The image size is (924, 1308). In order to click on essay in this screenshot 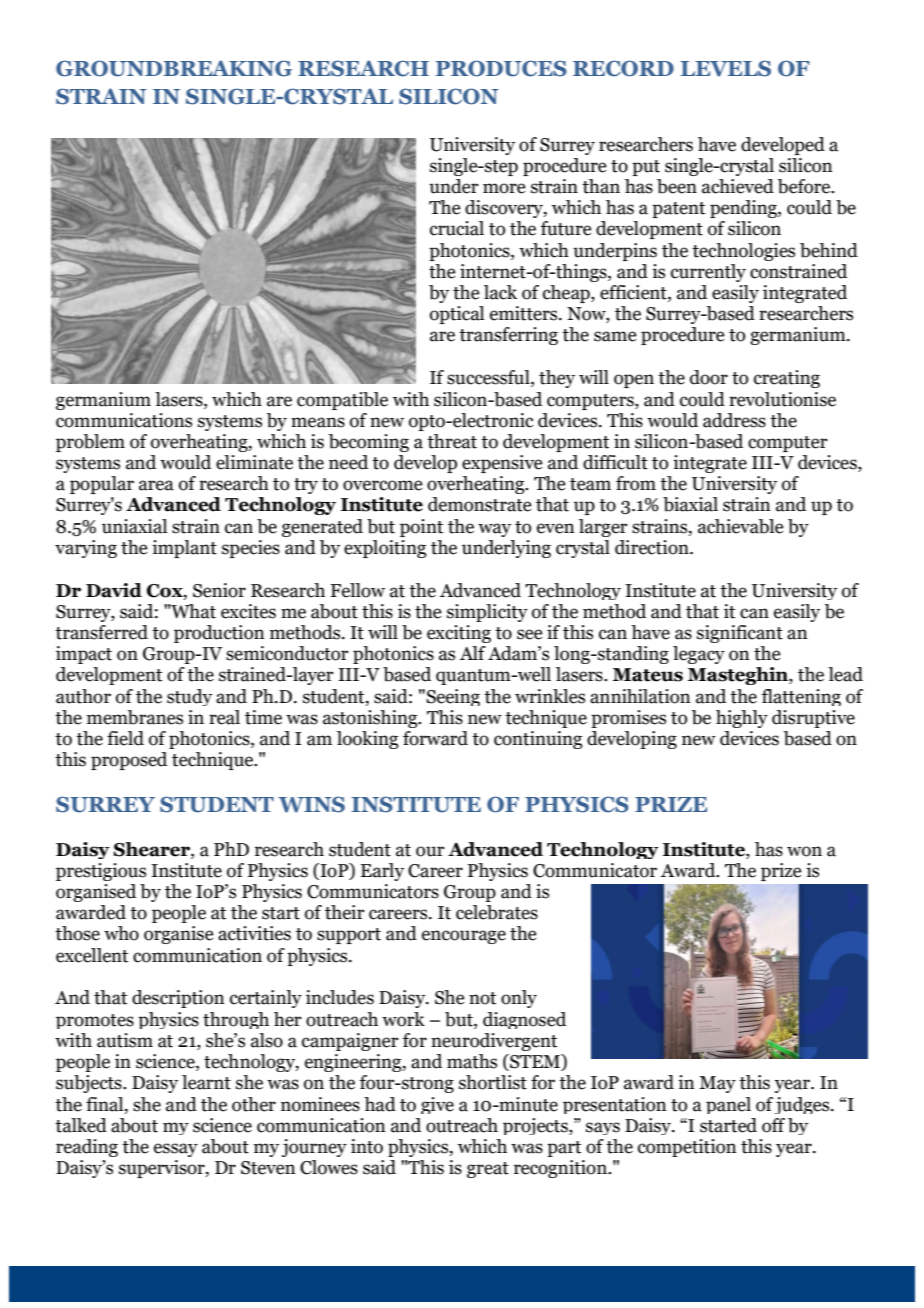, I will do `click(176, 1150)`.
